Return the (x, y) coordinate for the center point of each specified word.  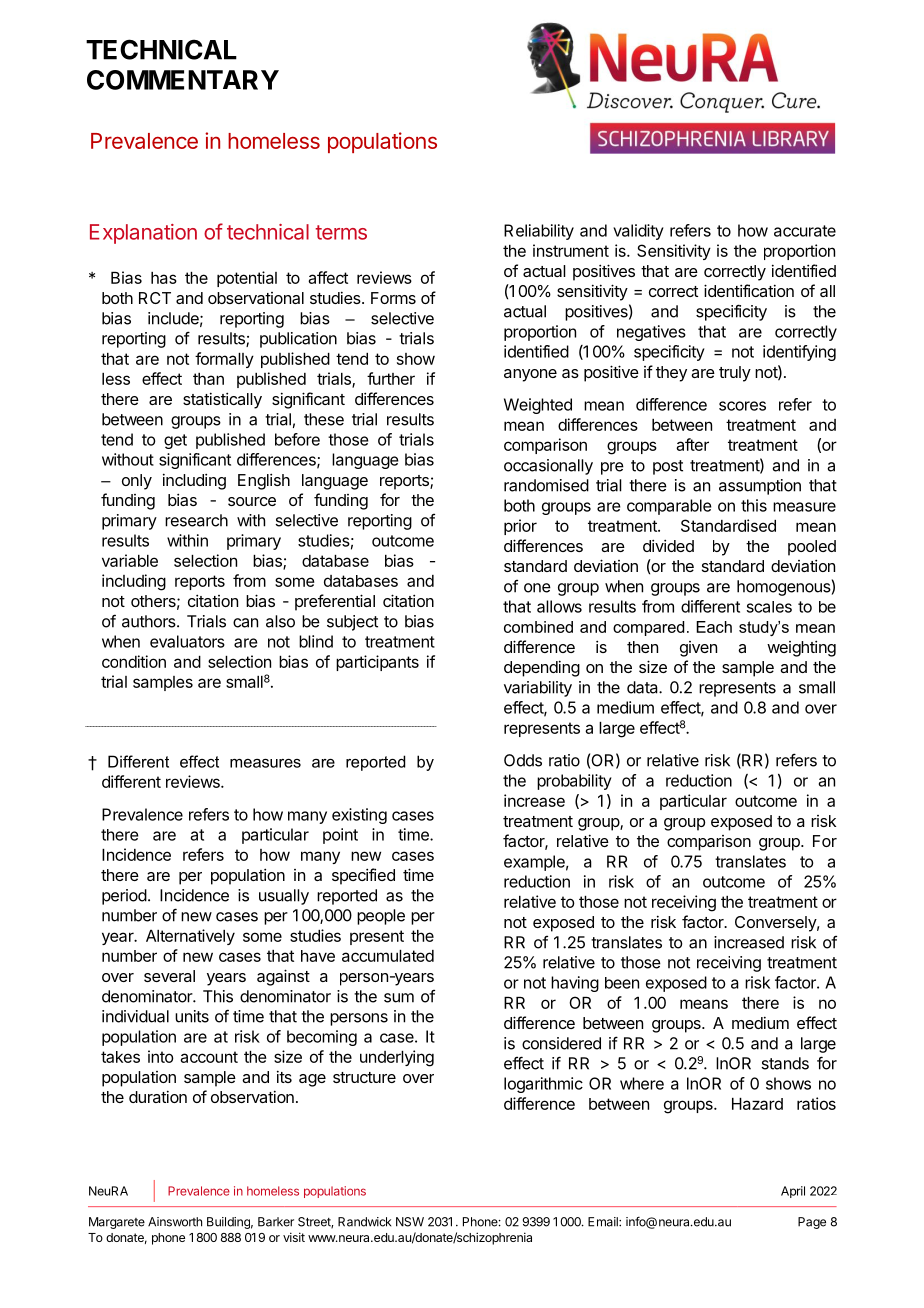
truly (735, 374)
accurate (805, 231)
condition (134, 661)
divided (668, 545)
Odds (523, 760)
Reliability (539, 232)
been (622, 983)
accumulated (388, 956)
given (698, 649)
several (169, 976)
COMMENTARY (183, 80)
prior (520, 527)
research (196, 520)
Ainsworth (175, 1222)
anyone (530, 375)
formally (224, 360)
